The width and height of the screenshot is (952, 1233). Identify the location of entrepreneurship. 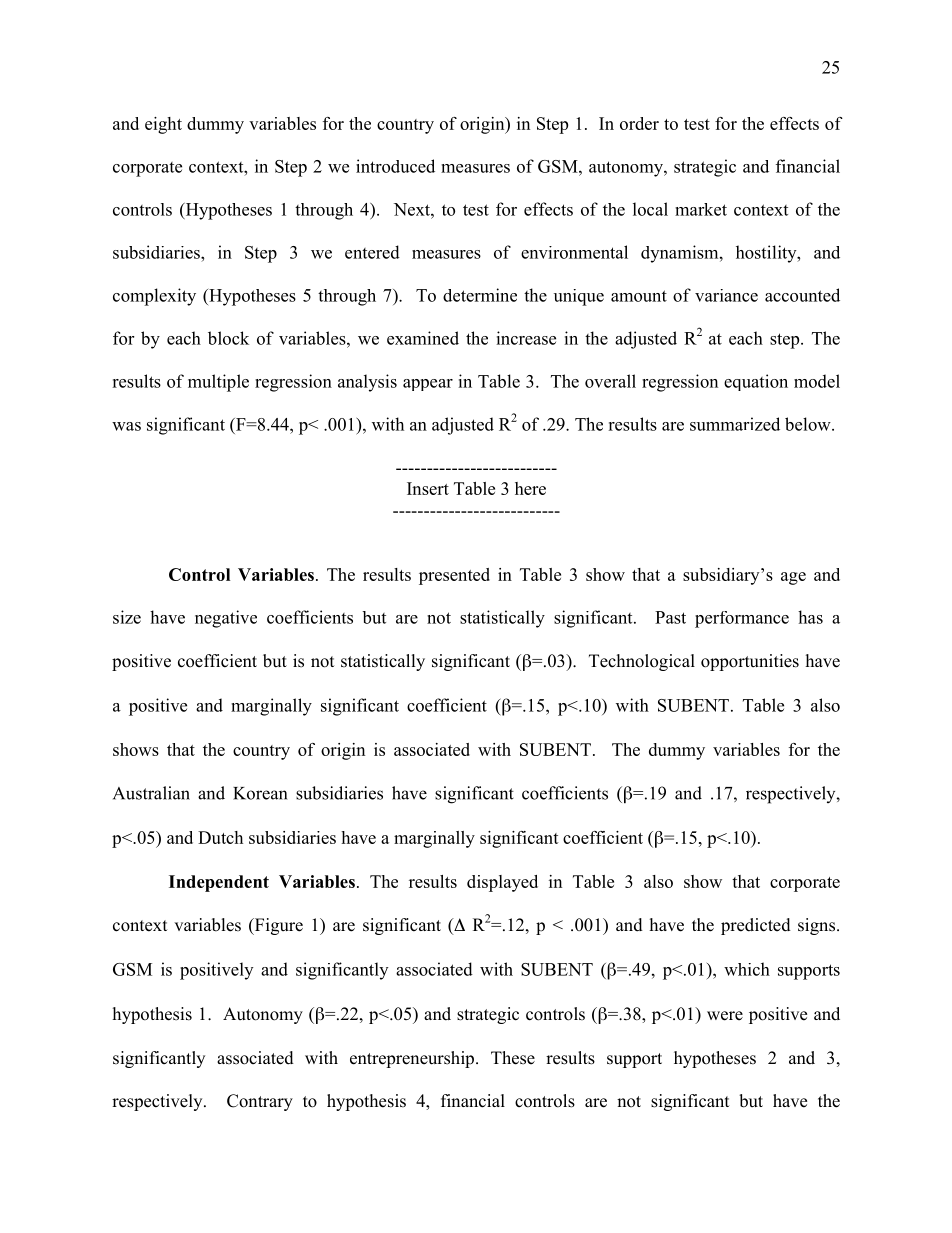
(412, 1059).
